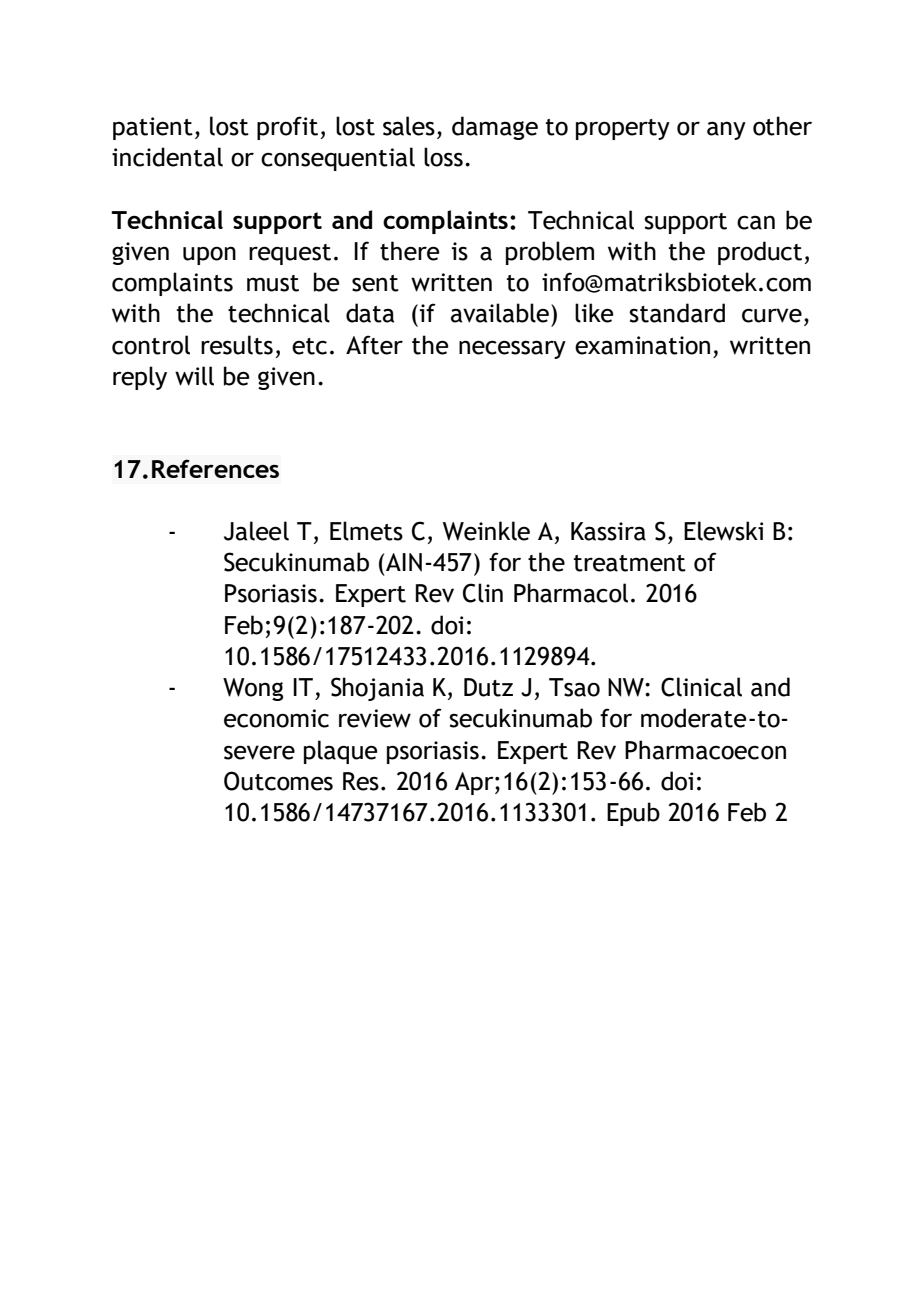 The height and width of the screenshot is (1308, 924). Describe the element at coordinates (512, 349) in the screenshot. I see `necessary` at that location.
